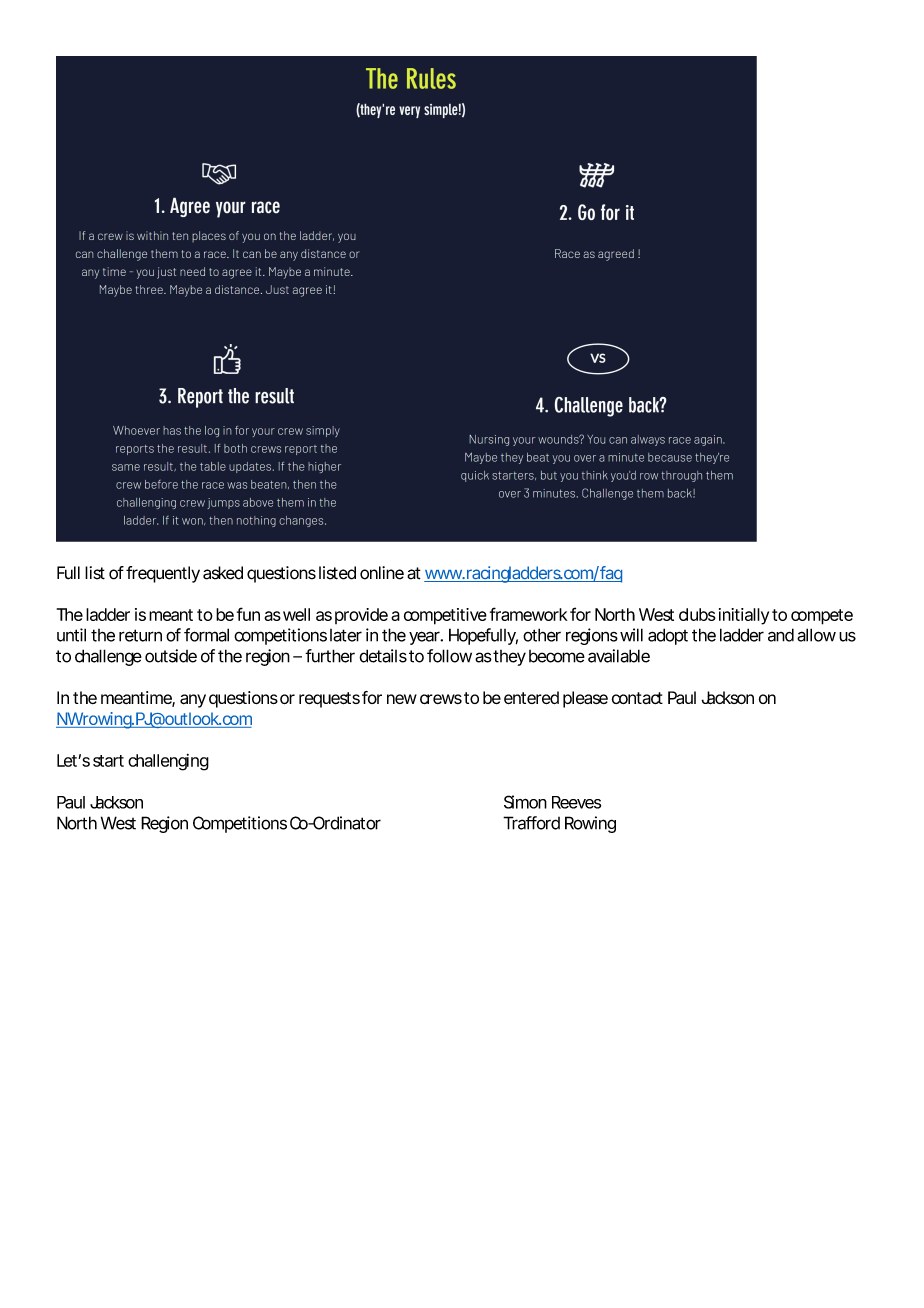 The image size is (924, 1308). What do you see at coordinates (697, 614) in the image?
I see `clubs` at bounding box center [697, 614].
